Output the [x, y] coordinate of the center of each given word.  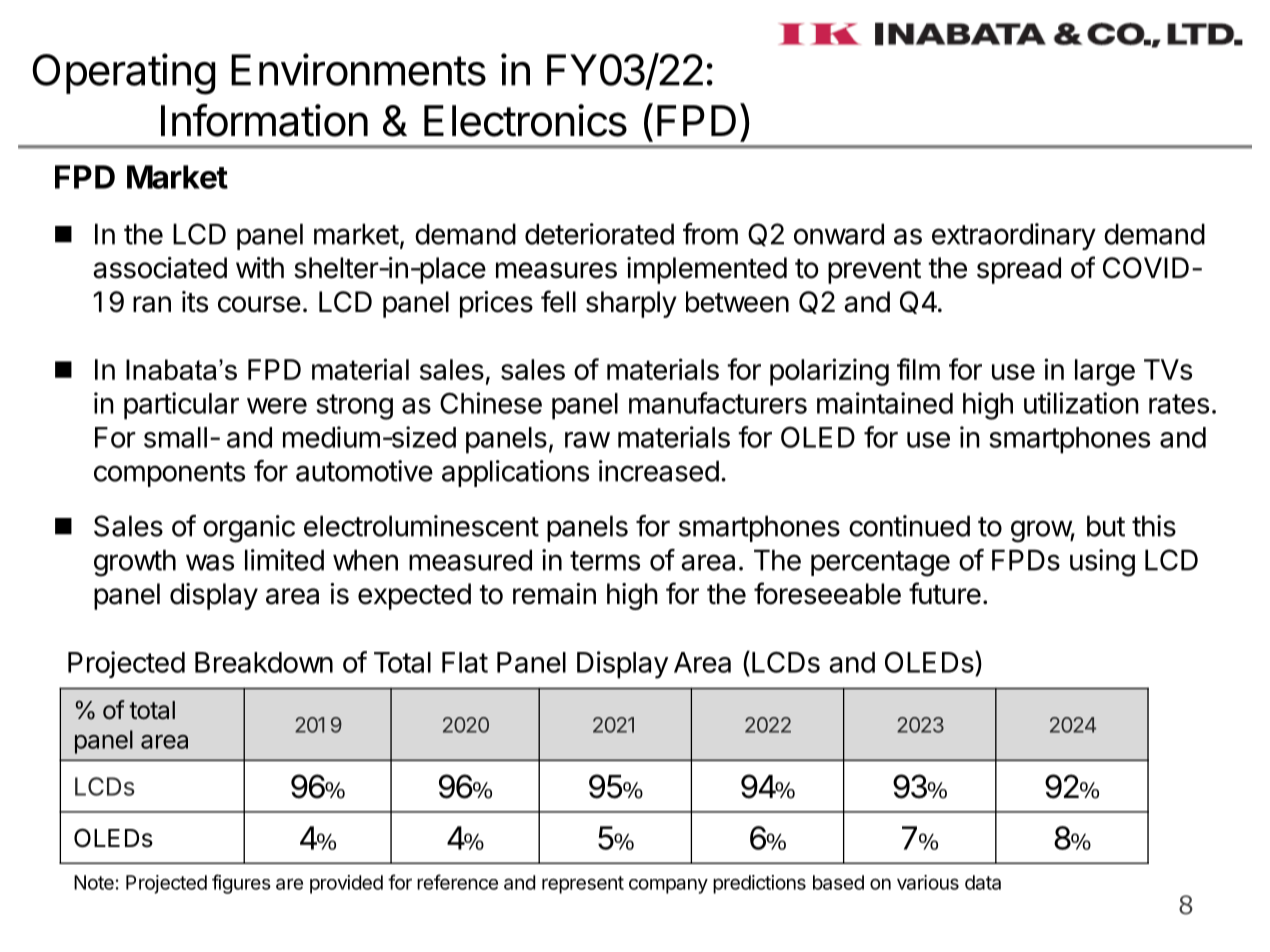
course [259, 304]
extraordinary [1014, 236]
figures [241, 884]
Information [264, 120]
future [945, 593]
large [1105, 372]
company [668, 886]
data [983, 882]
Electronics [525, 120]
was [210, 562]
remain [554, 594]
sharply [631, 304]
